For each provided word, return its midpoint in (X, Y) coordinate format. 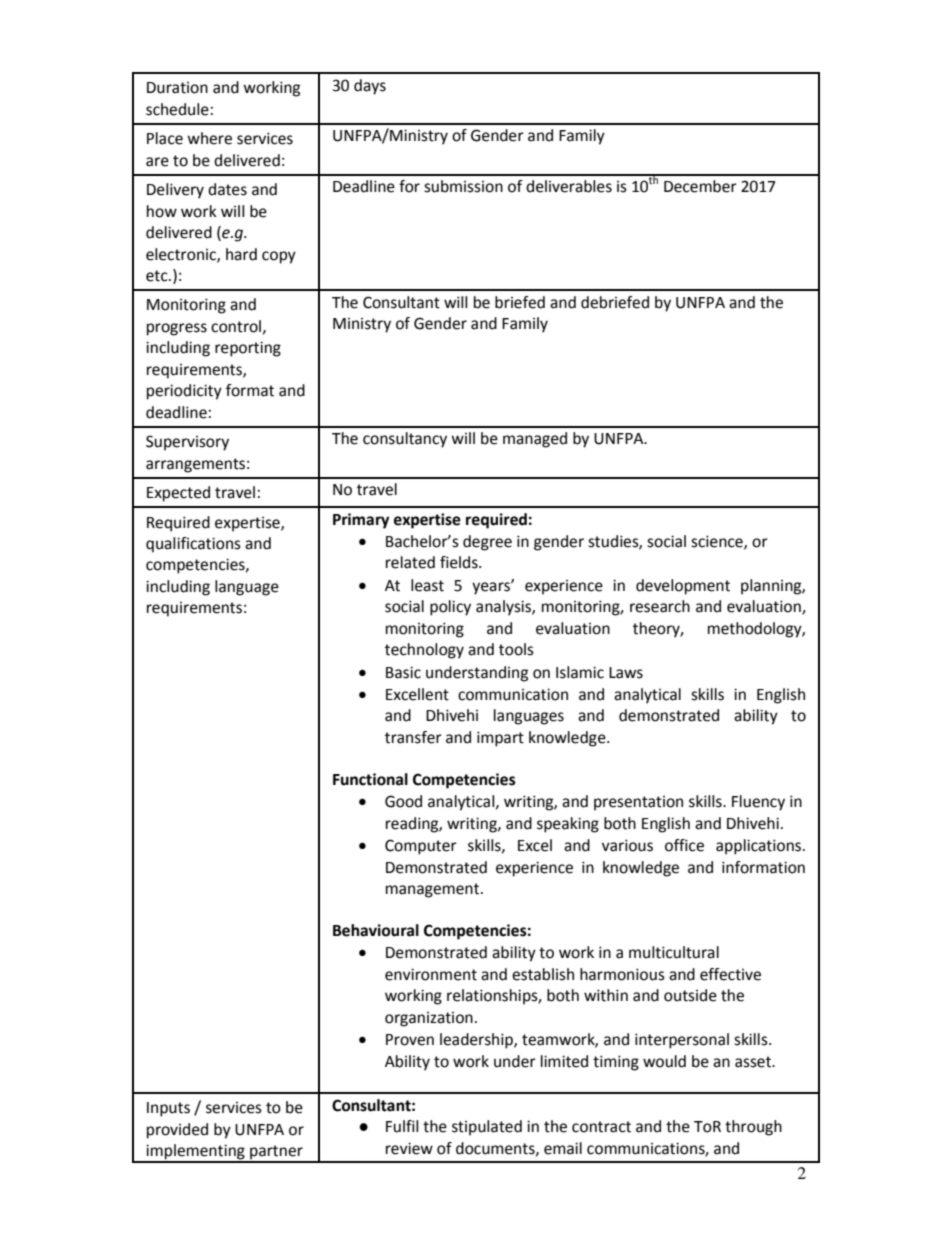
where (209, 138)
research (660, 606)
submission (463, 186)
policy (450, 608)
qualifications (193, 545)
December (700, 186)
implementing (195, 1153)
